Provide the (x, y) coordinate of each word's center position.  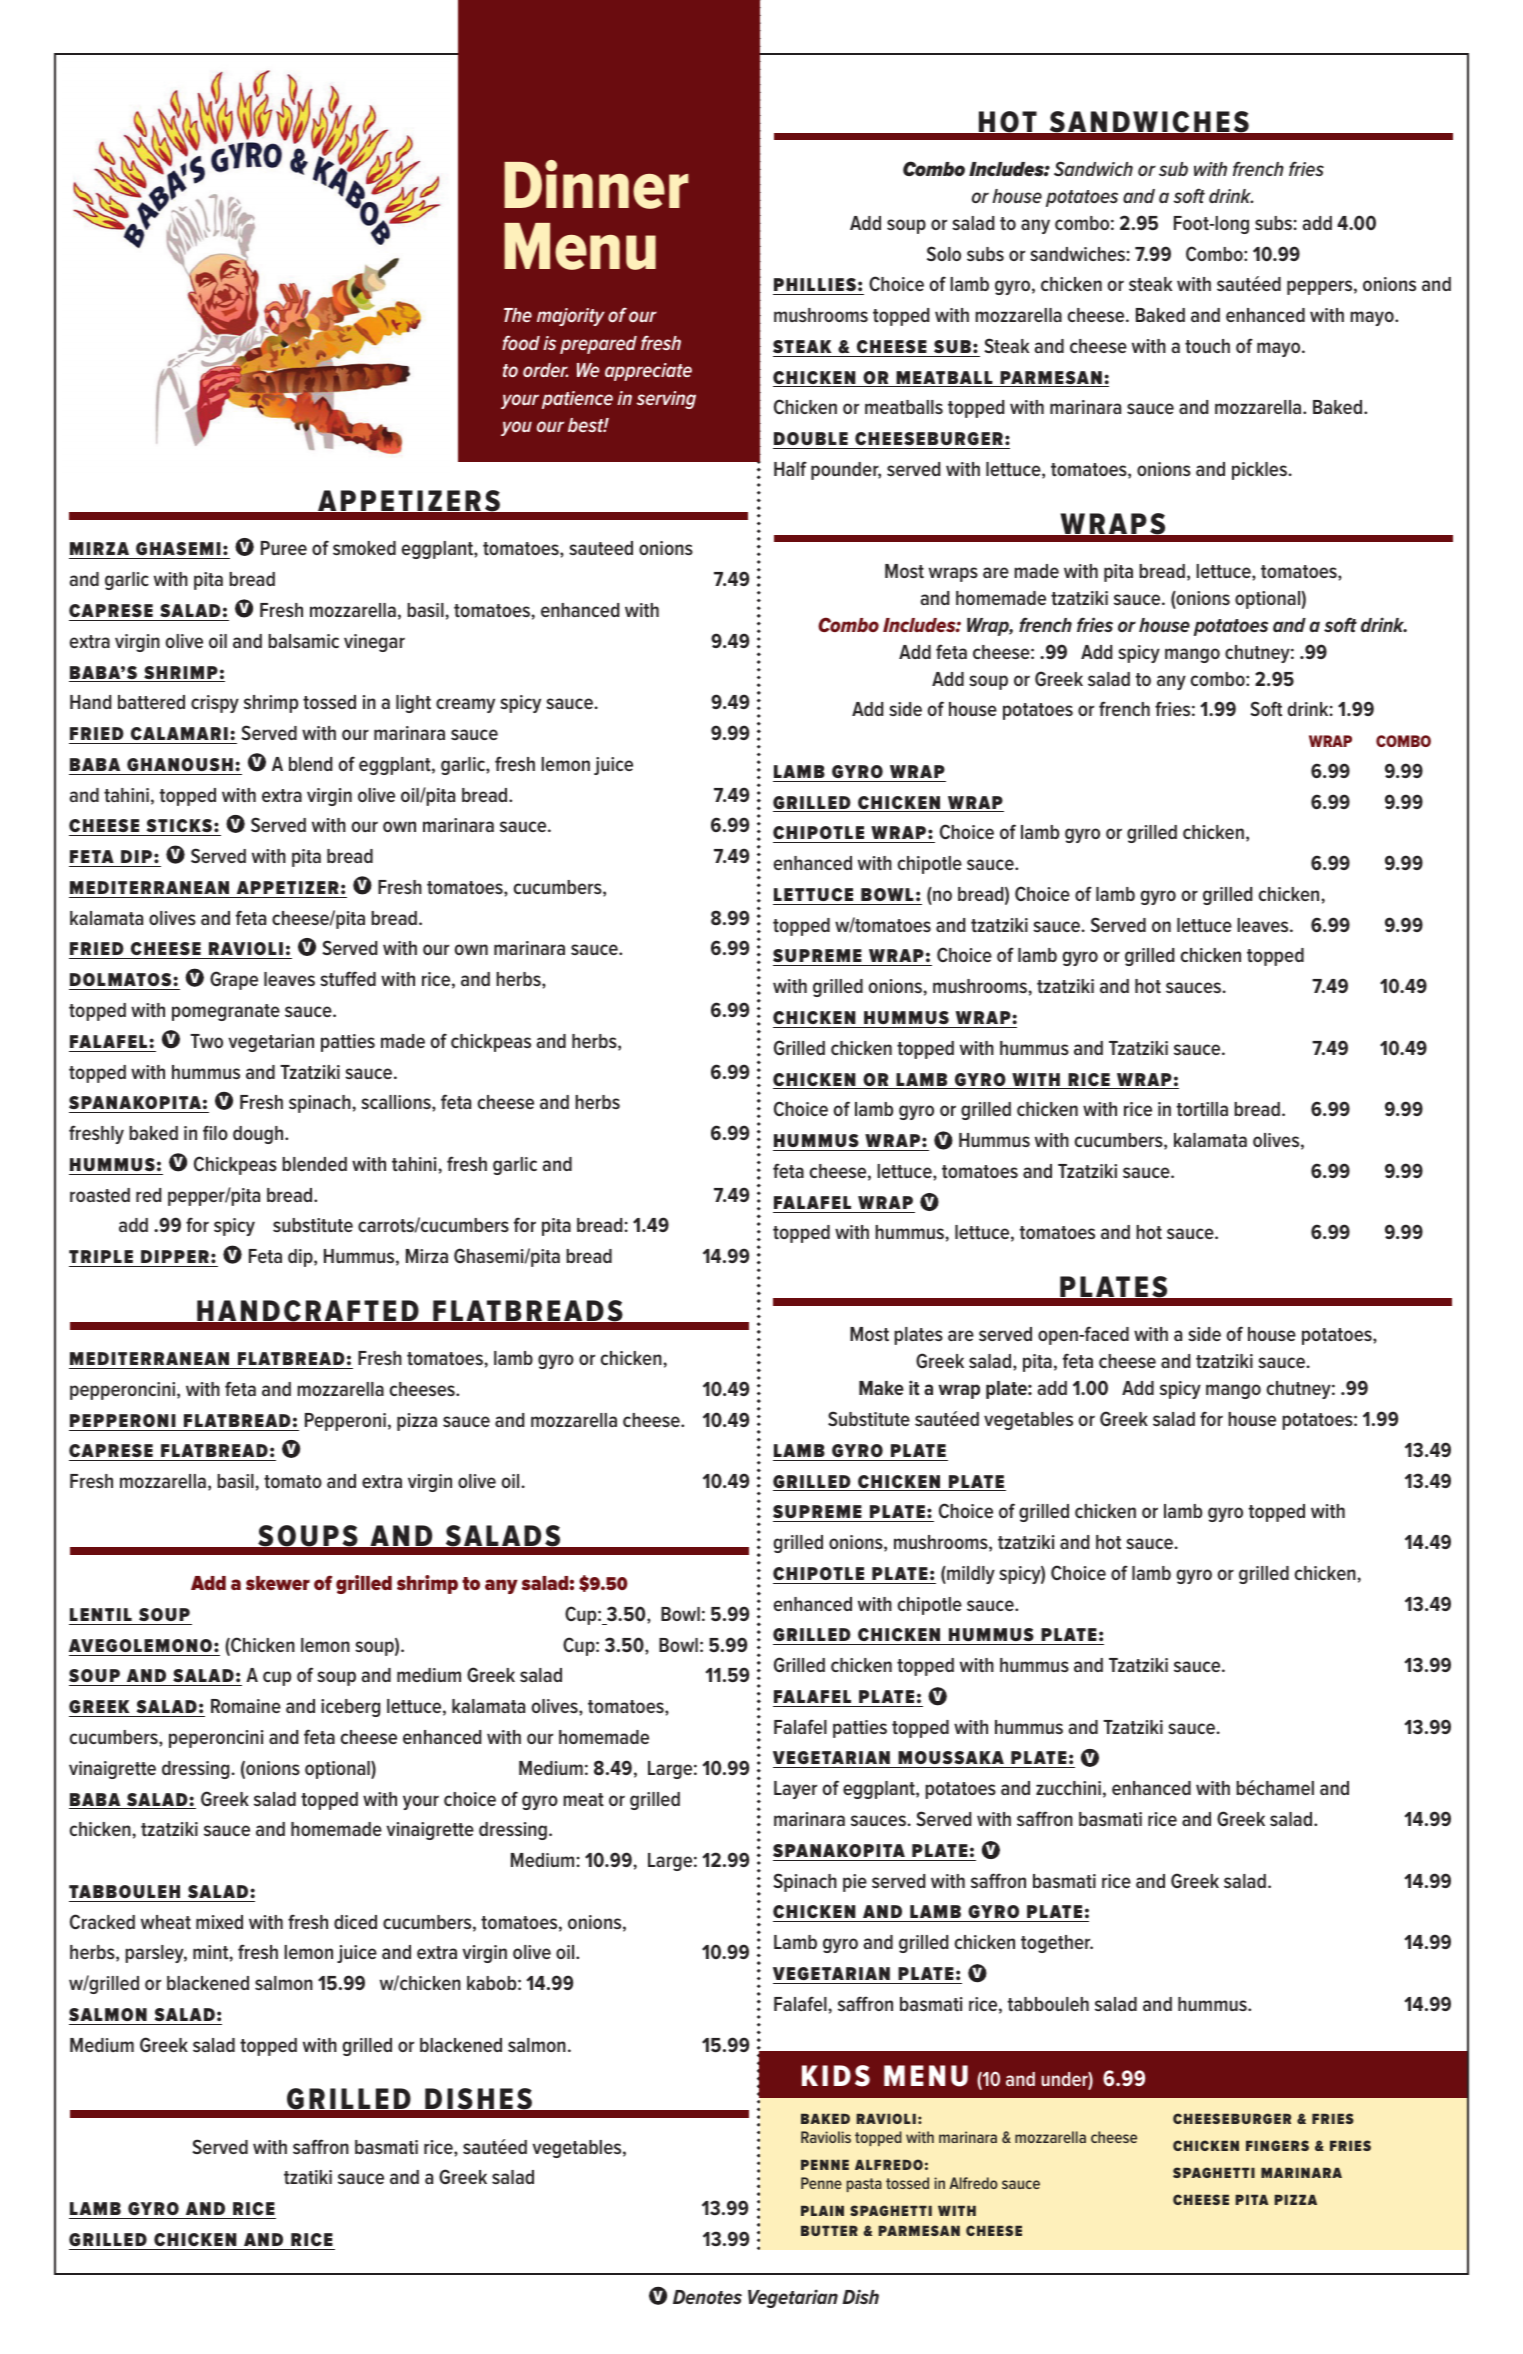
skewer (278, 1583)
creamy (465, 705)
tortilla (1202, 1109)
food (521, 342)
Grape (234, 980)
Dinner (596, 184)
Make (881, 1388)
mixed (219, 1922)
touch (1207, 346)
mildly (970, 1575)
